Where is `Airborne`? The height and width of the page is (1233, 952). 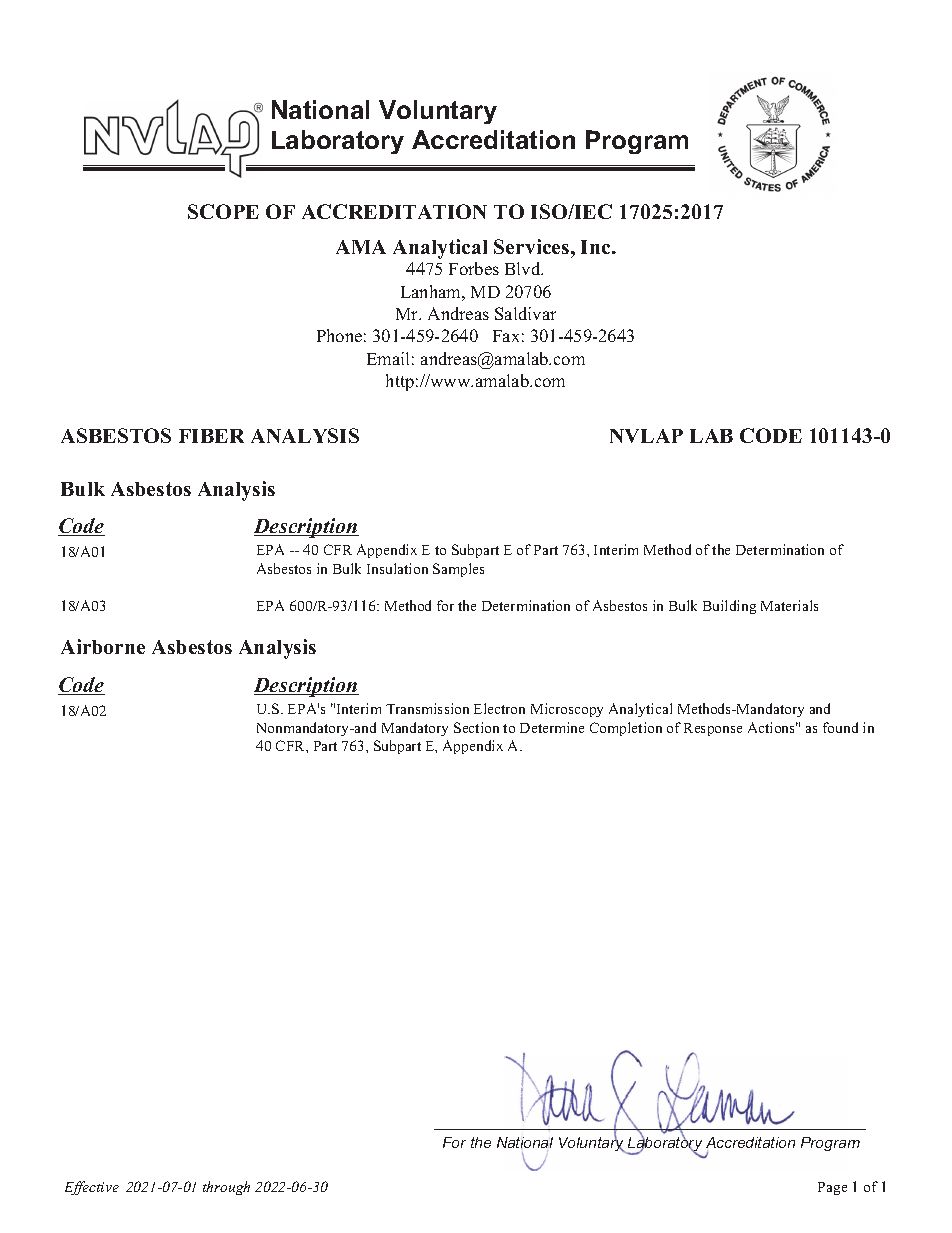 Airborne is located at coordinates (103, 646).
